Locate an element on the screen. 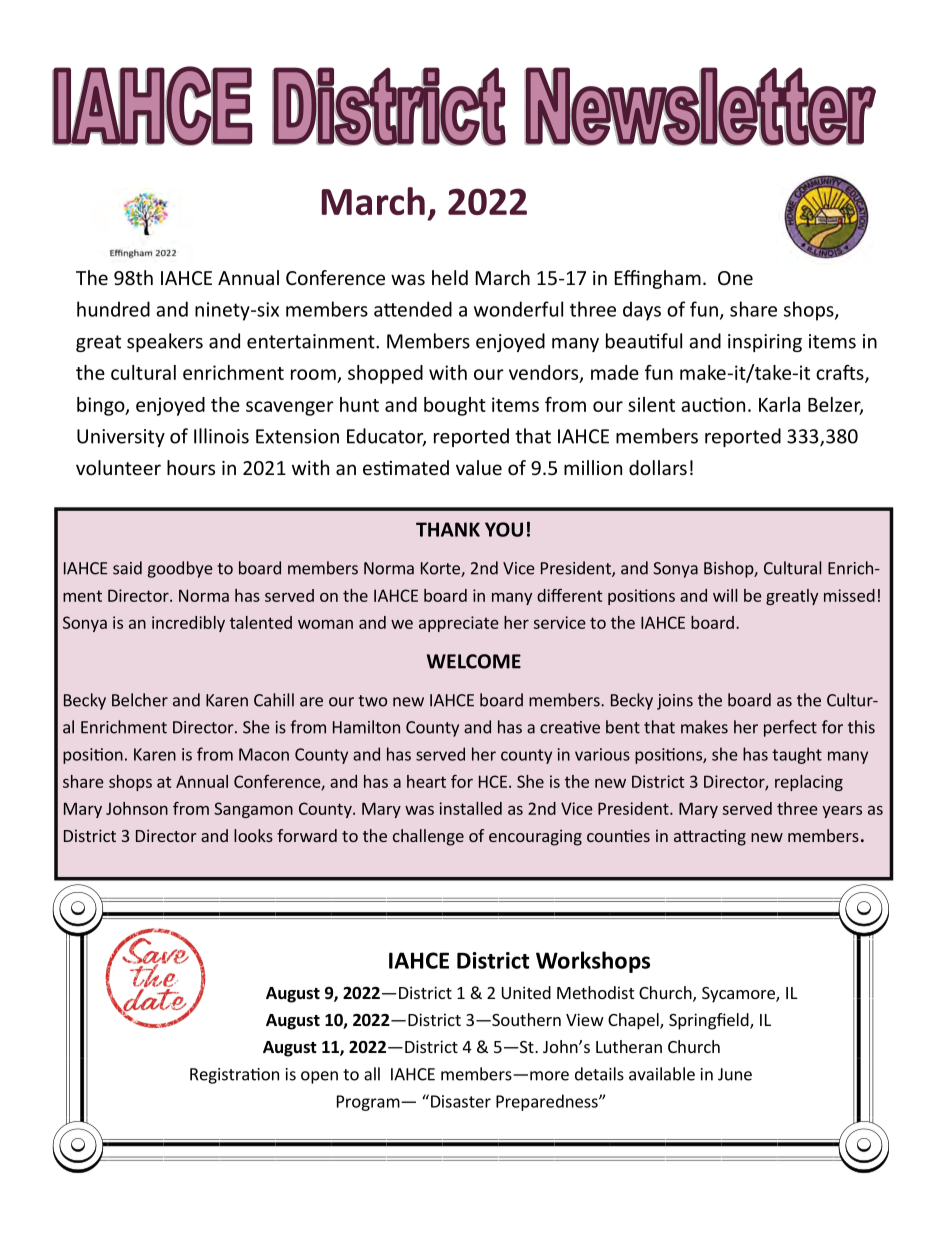 The image size is (952, 1233). One is located at coordinates (735, 278).
